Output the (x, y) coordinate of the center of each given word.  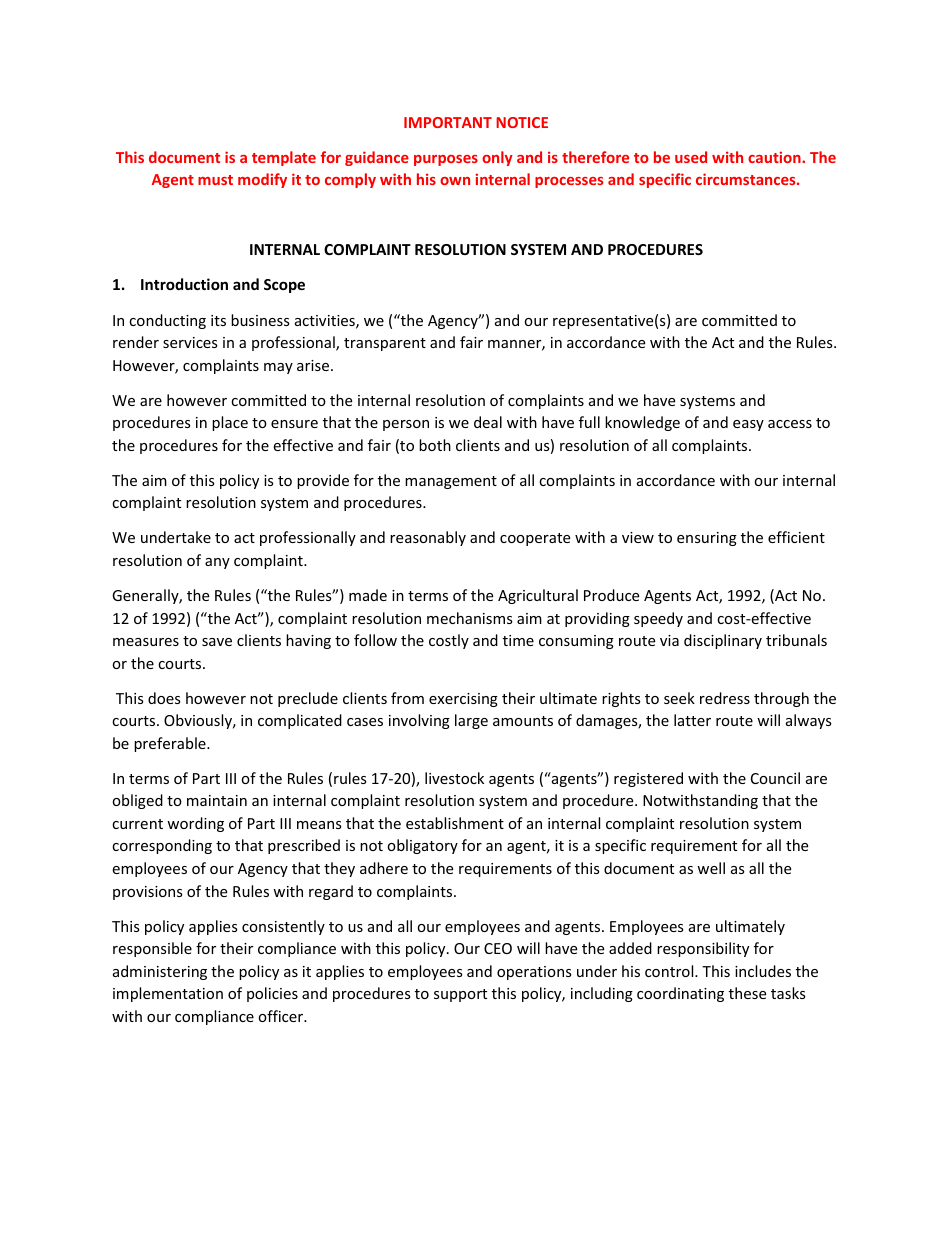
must (215, 180)
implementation (168, 994)
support (460, 995)
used (691, 157)
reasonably (428, 538)
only (497, 158)
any (217, 563)
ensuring (707, 539)
